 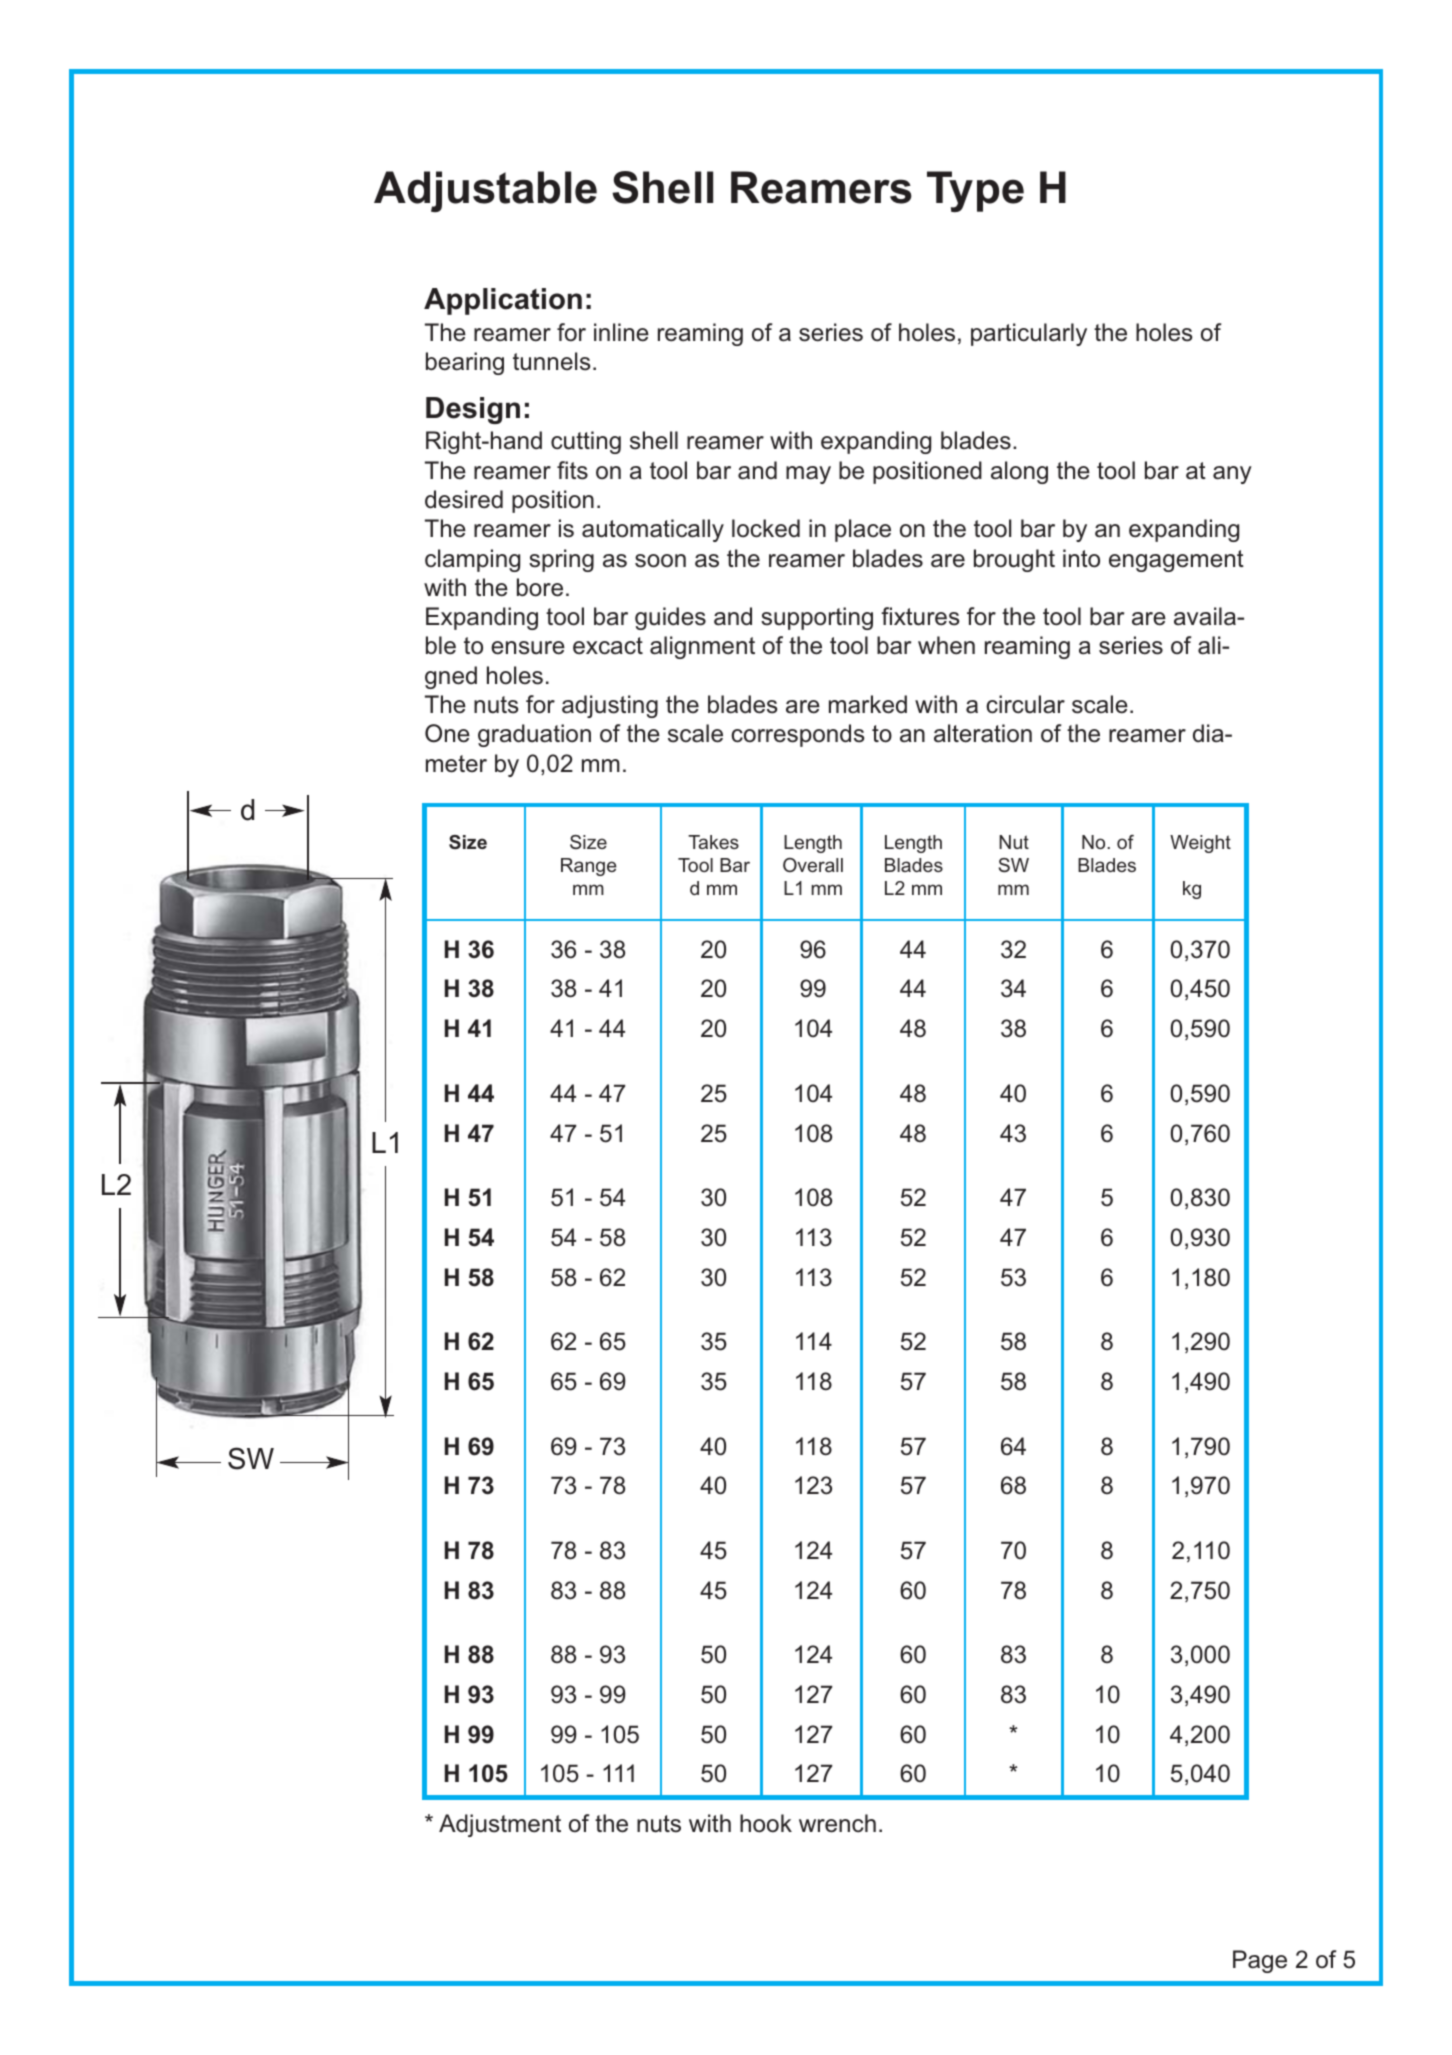 I want to click on Type, so click(x=975, y=191).
